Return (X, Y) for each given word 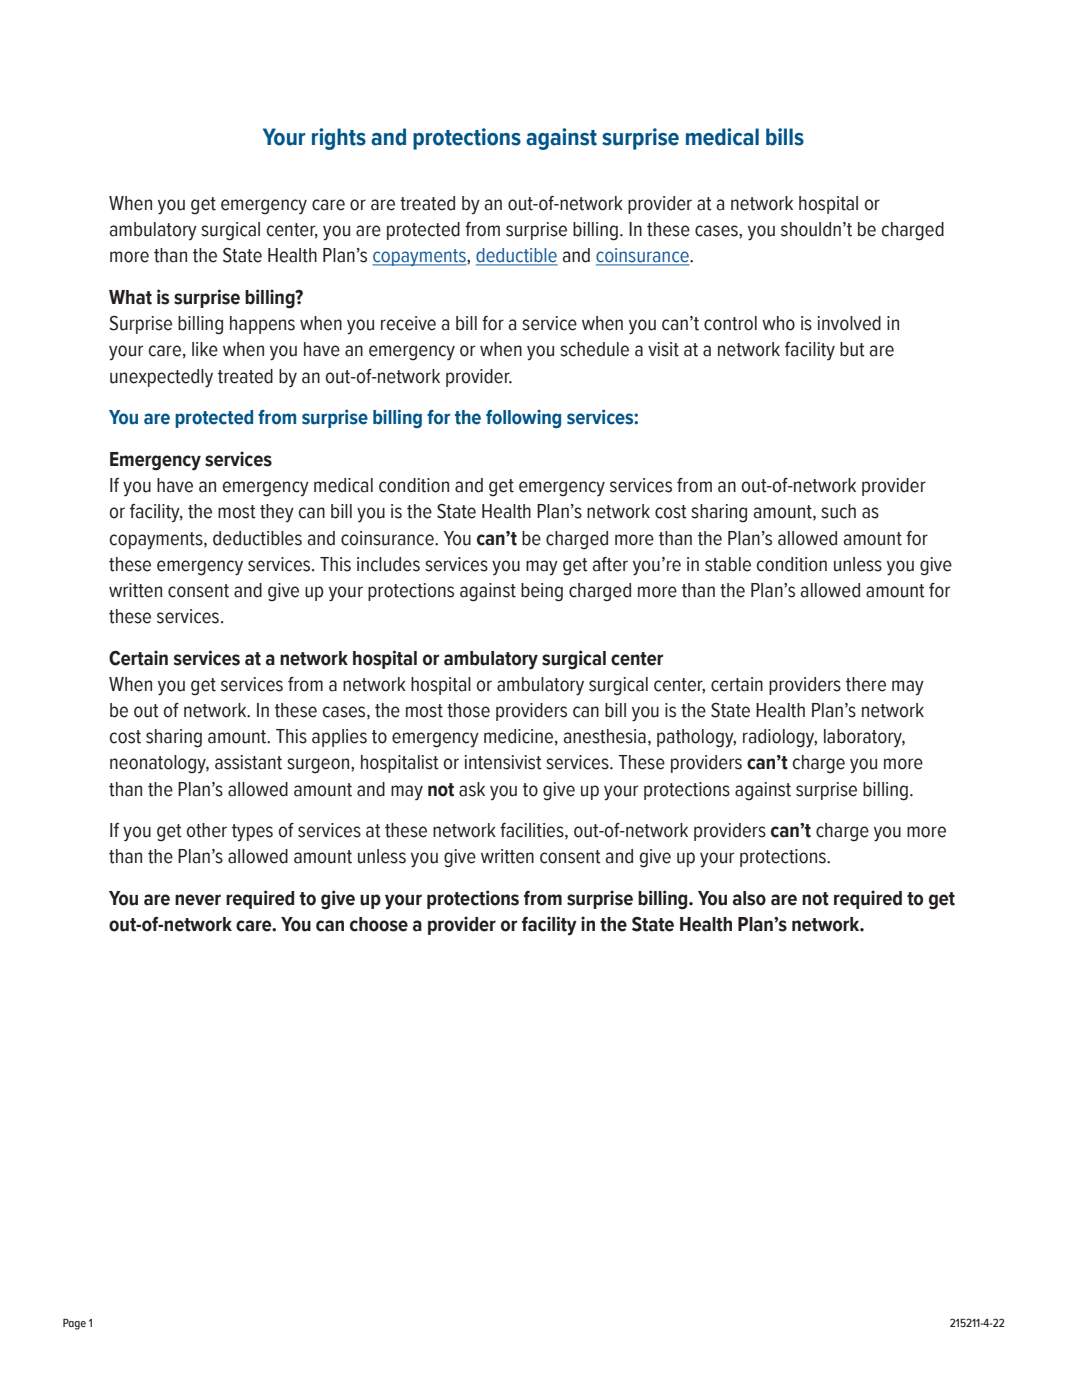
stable (728, 564)
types (252, 833)
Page (74, 1324)
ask (472, 789)
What (130, 297)
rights (339, 139)
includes (388, 564)
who (778, 323)
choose (379, 924)
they (277, 513)
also (749, 898)
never (198, 900)
